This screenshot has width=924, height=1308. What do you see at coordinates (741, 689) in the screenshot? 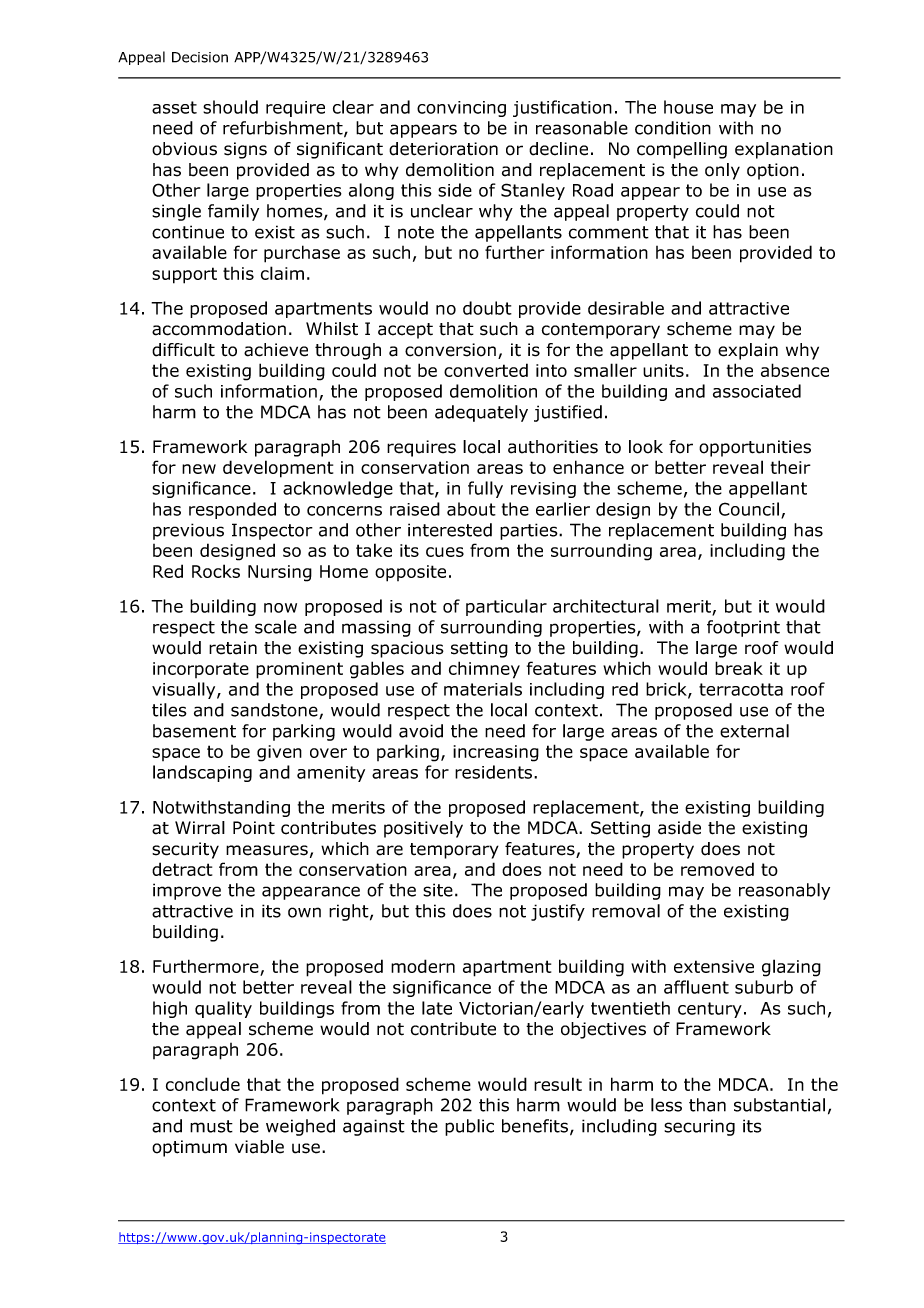
I see `terracotta` at bounding box center [741, 689].
